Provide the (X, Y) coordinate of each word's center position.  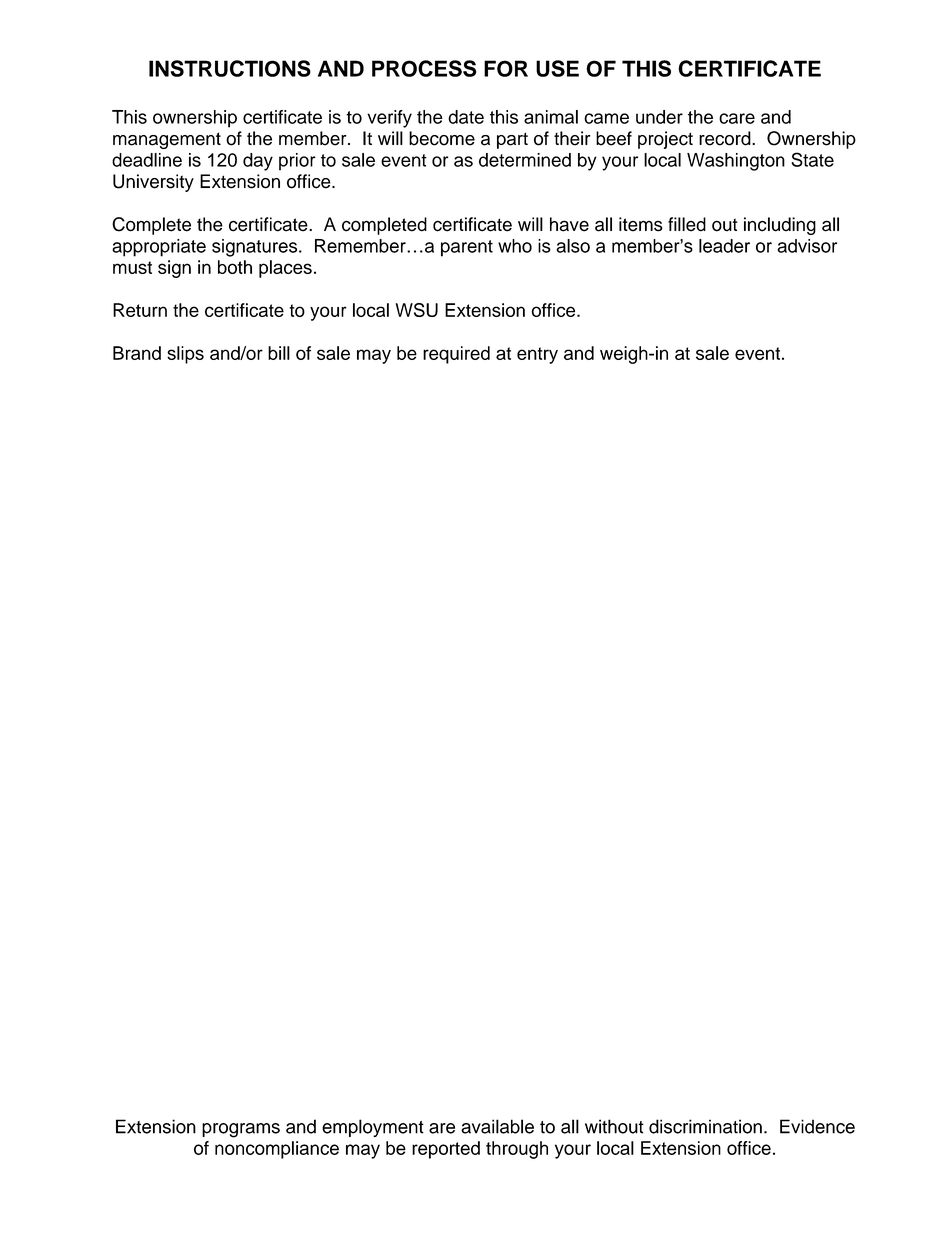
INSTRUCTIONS (230, 68)
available (497, 1126)
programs (241, 1130)
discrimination (705, 1126)
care (737, 118)
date (466, 117)
